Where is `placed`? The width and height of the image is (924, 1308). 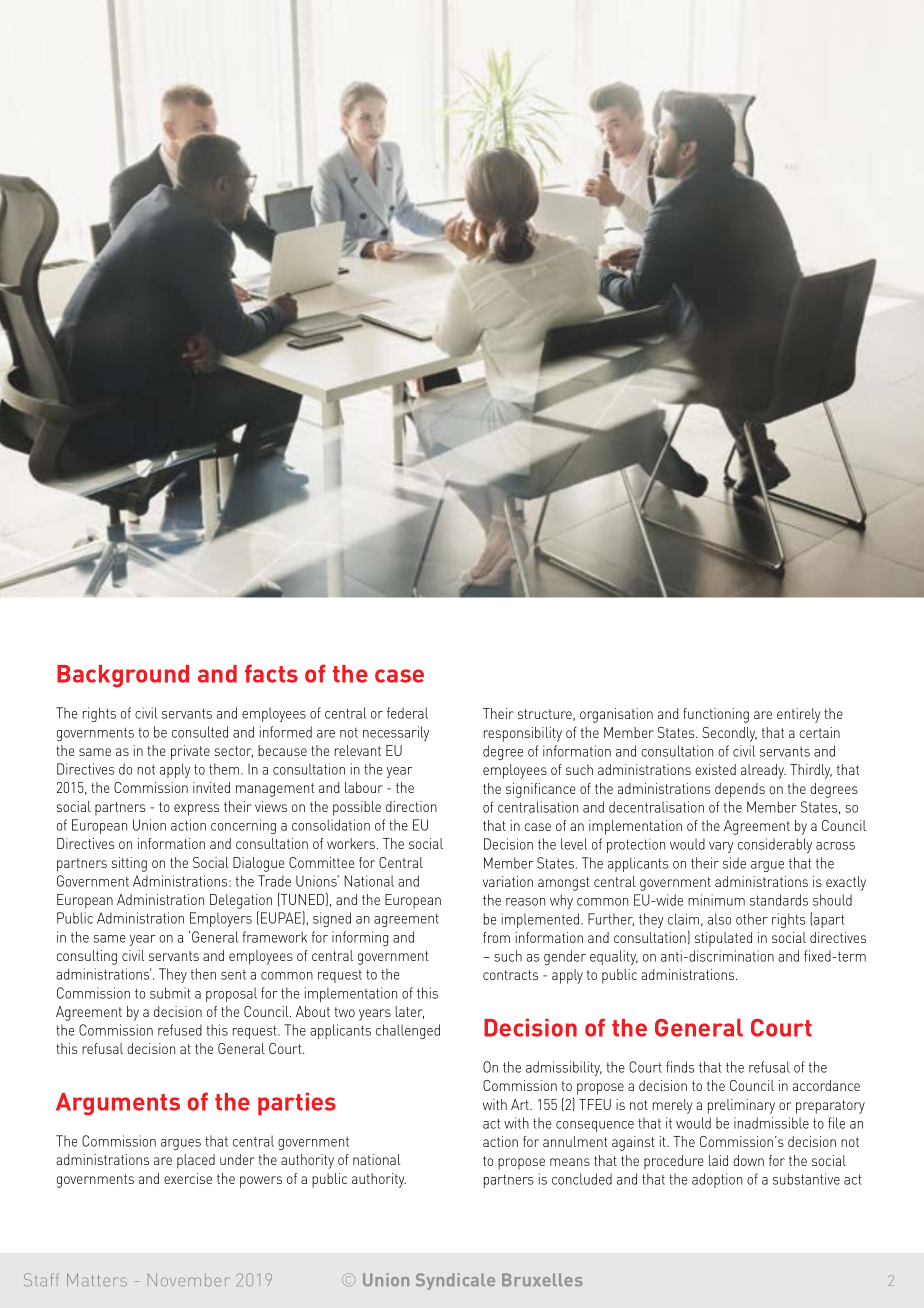
placed is located at coordinates (196, 1161).
